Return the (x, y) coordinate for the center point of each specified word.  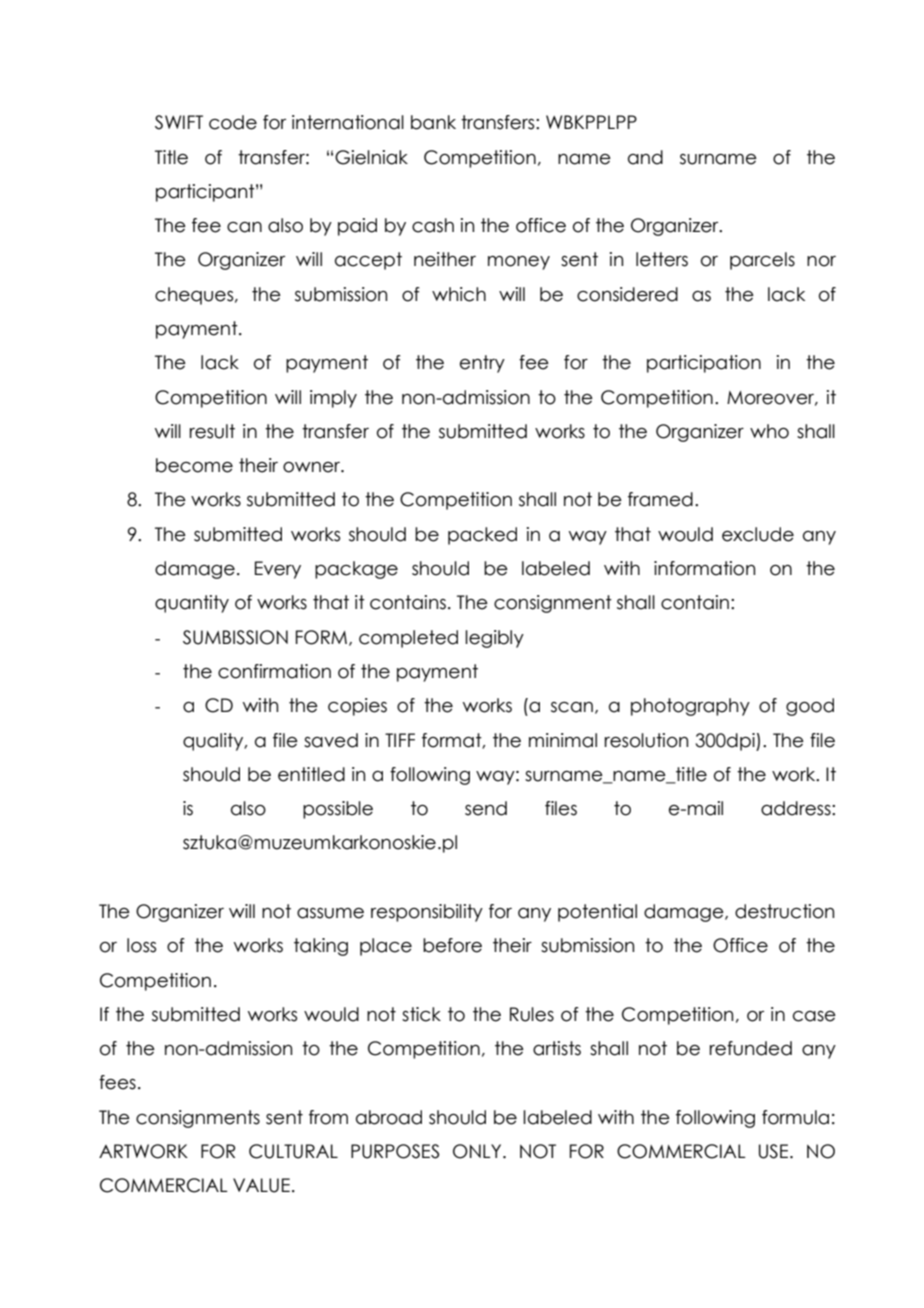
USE (775, 1151)
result (212, 431)
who (769, 431)
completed (408, 639)
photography (690, 707)
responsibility (427, 913)
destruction (784, 911)
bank (433, 122)
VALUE (261, 1185)
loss (141, 945)
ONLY (478, 1151)
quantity (192, 604)
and (645, 157)
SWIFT (179, 122)
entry (482, 364)
